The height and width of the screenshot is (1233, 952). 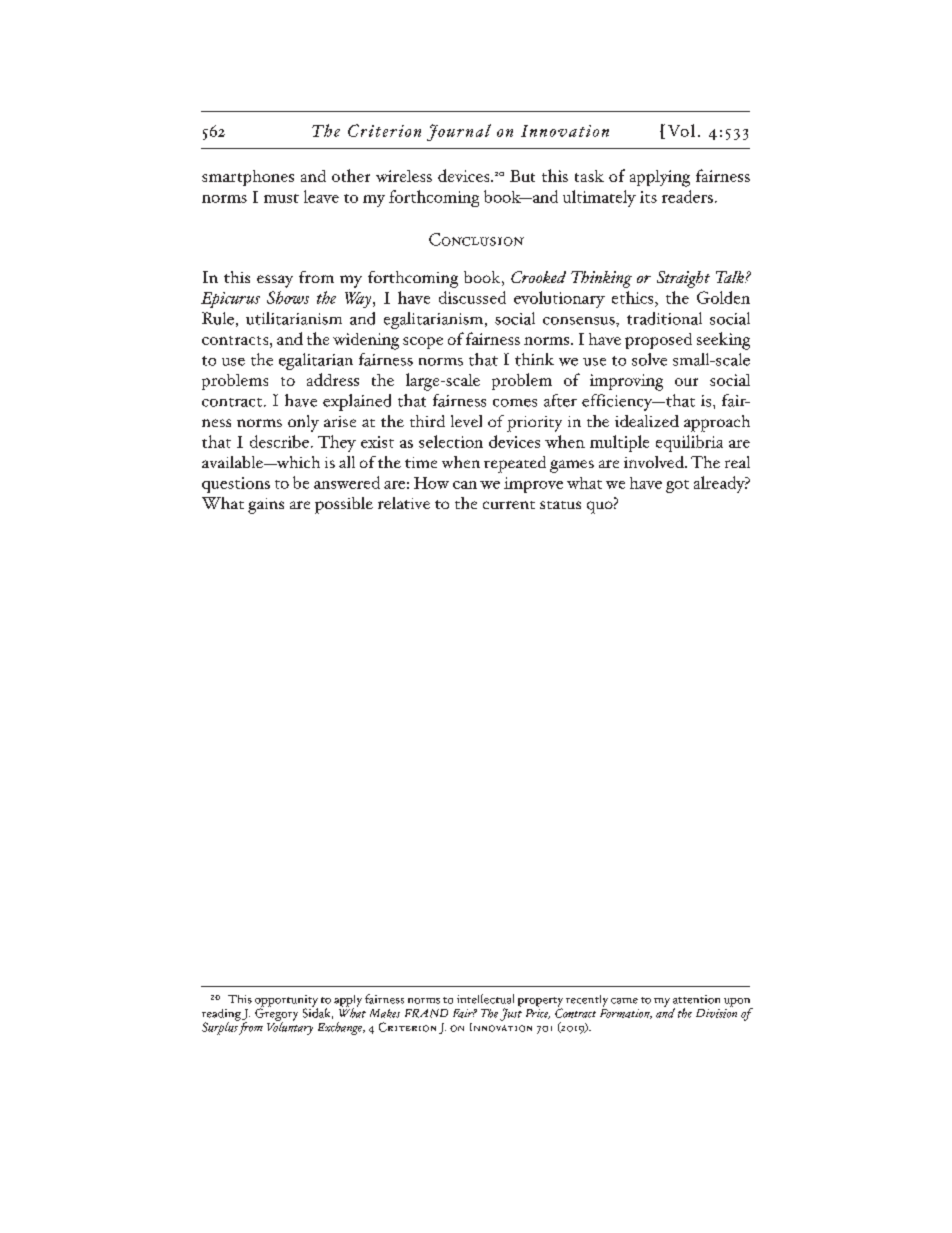 What do you see at coordinates (687, 196) in the screenshot?
I see `readers` at bounding box center [687, 196].
